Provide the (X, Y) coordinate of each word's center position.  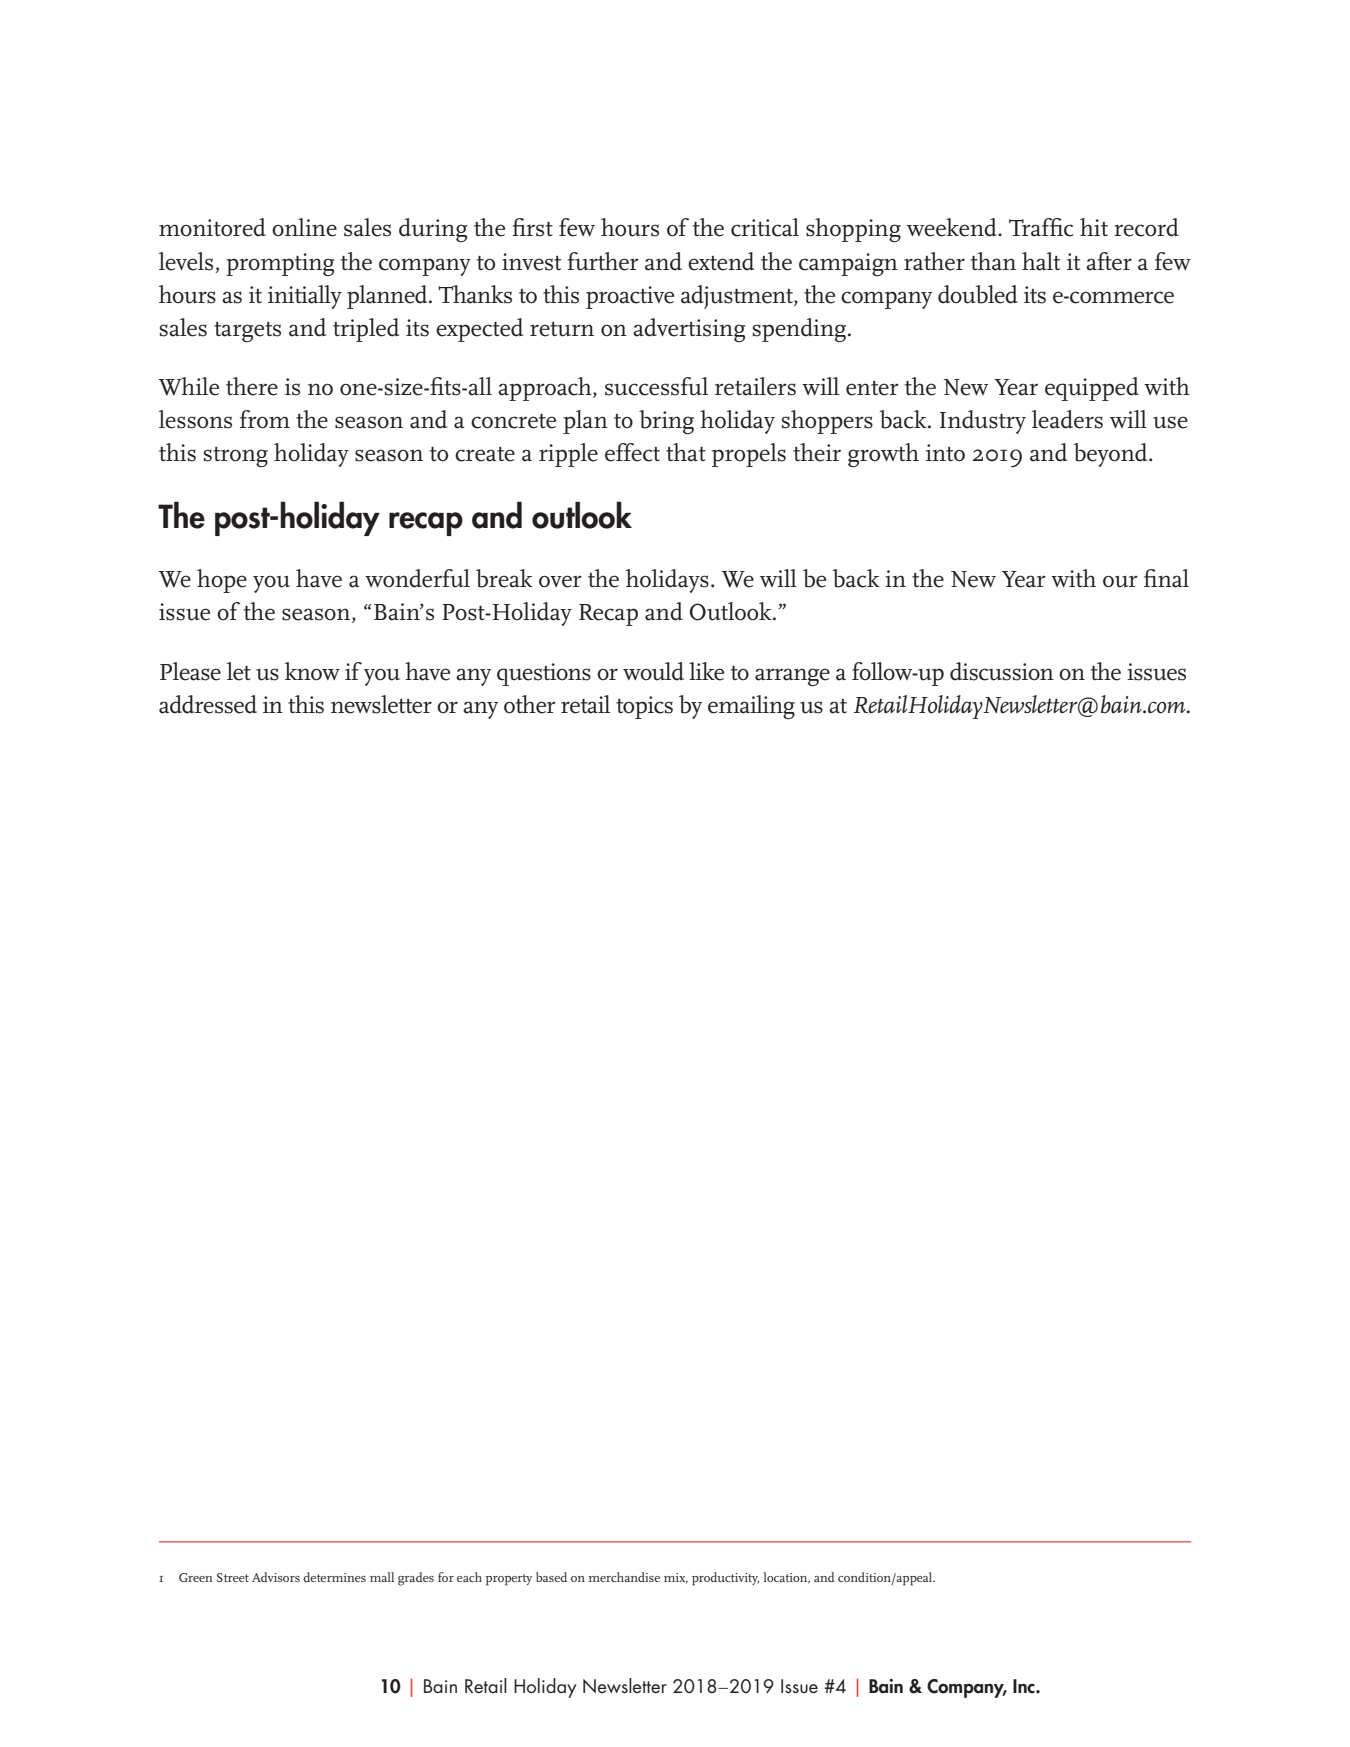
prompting (280, 264)
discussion (1002, 671)
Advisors (276, 1577)
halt (1041, 261)
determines (334, 1577)
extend (721, 261)
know (312, 671)
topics (644, 707)
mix (676, 1578)
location (786, 1578)
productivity (726, 1579)
